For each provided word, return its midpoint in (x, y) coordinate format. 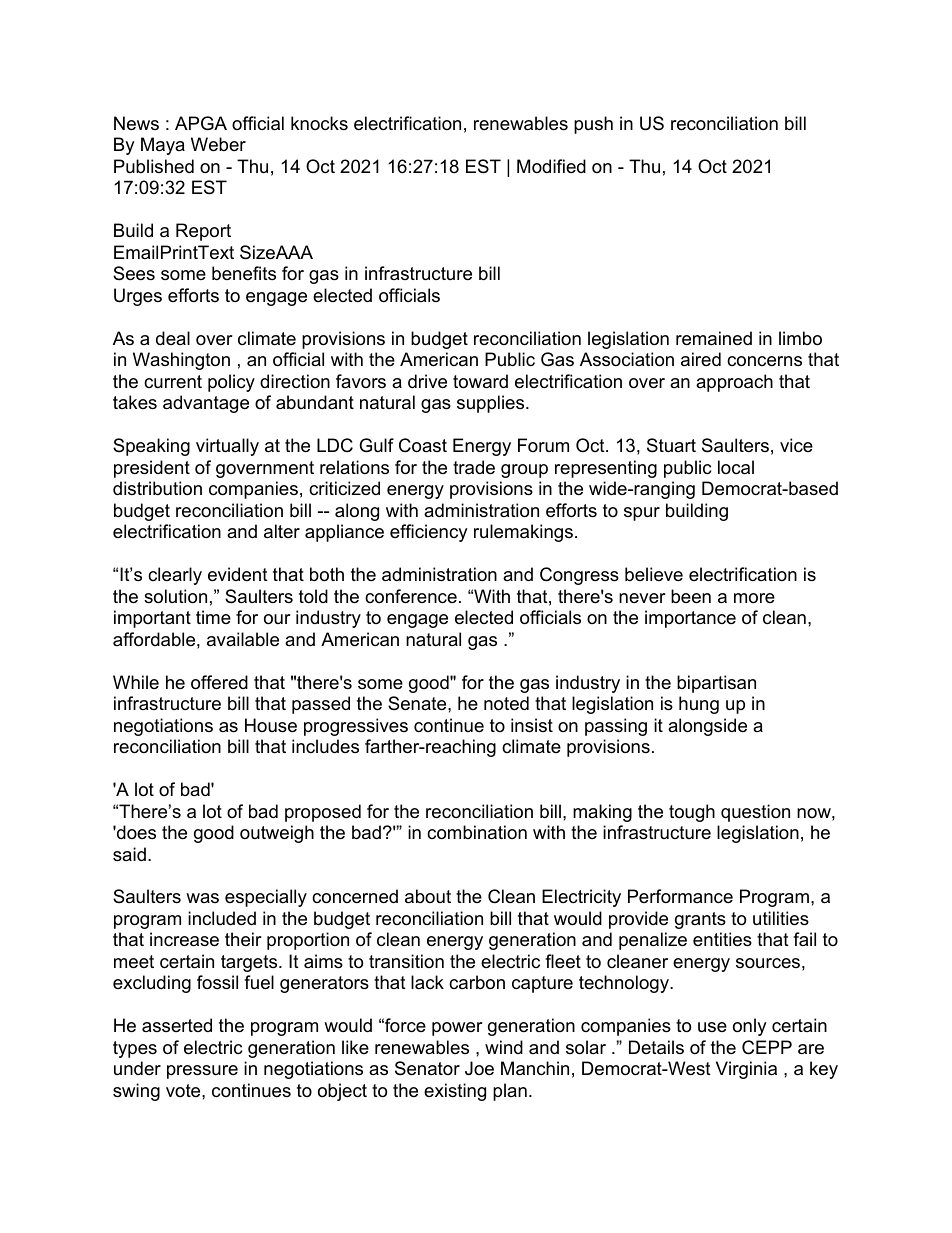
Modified (551, 166)
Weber (218, 144)
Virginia (746, 1070)
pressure (202, 1072)
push (593, 125)
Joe (479, 1068)
